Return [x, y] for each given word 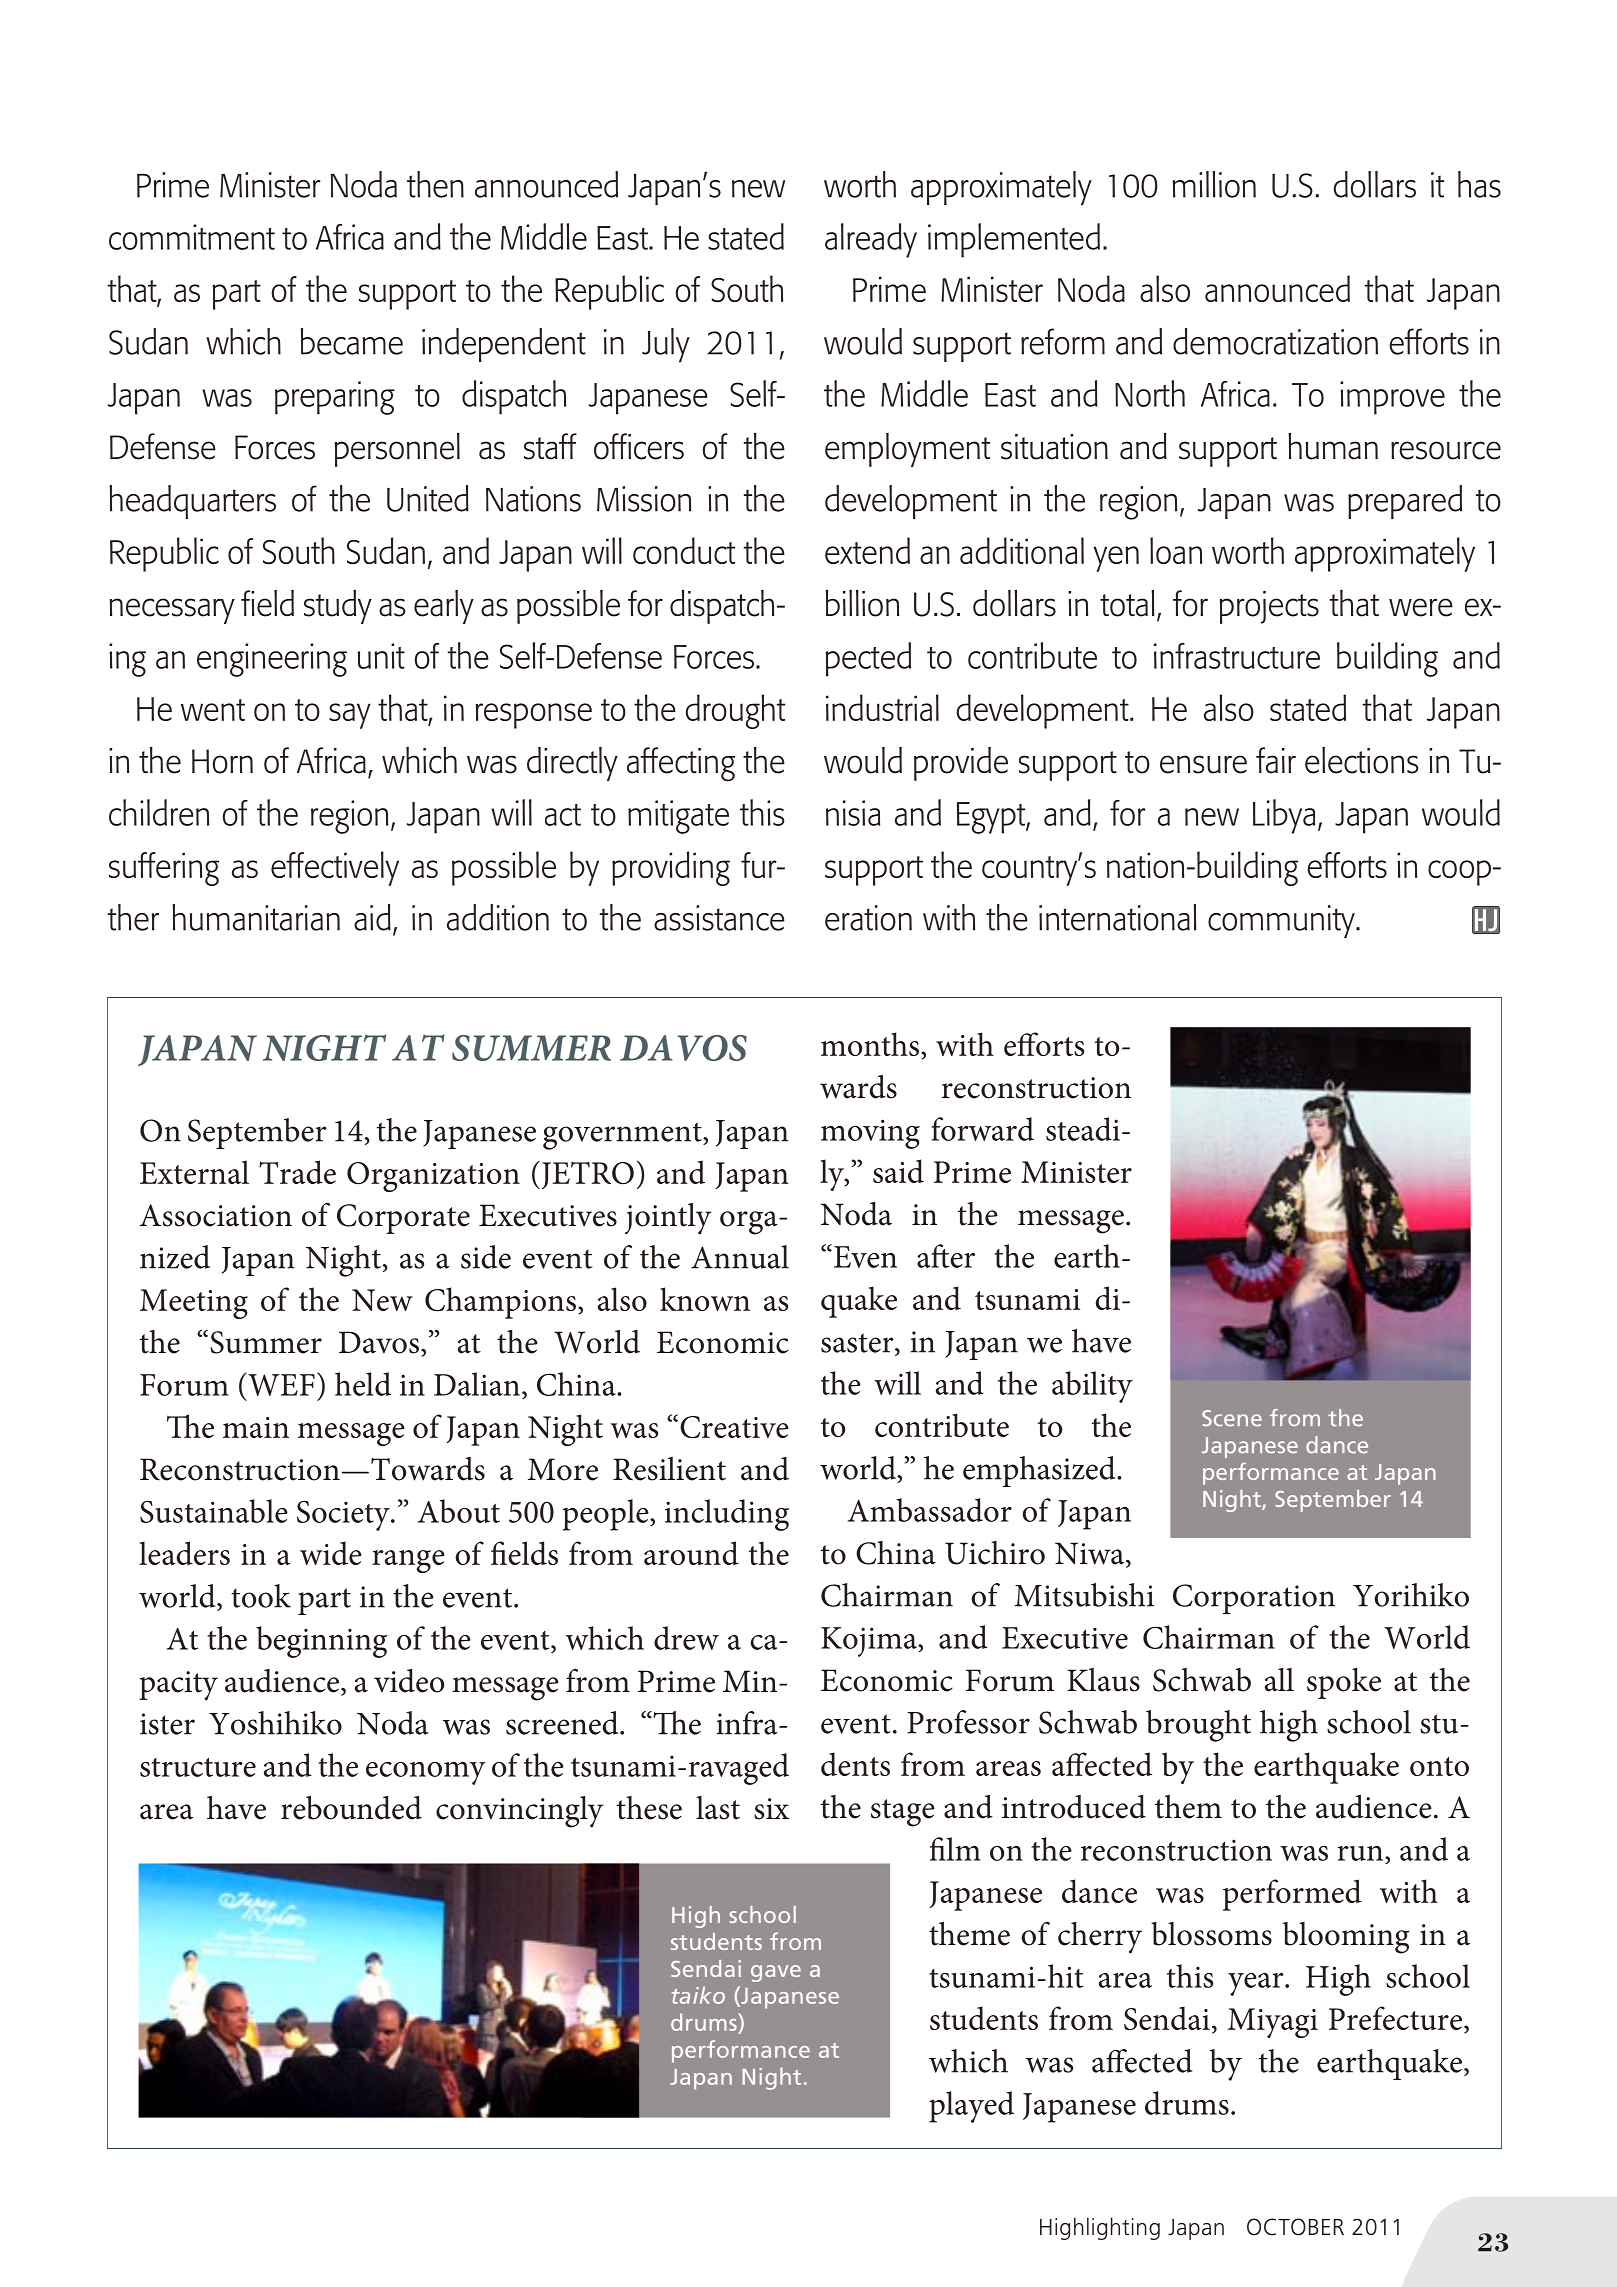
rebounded [351, 1808]
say [350, 716]
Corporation [1254, 1599]
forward [982, 1129]
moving [870, 1134]
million [1214, 184]
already [871, 240]
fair [1276, 760]
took [261, 1596]
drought [735, 711]
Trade [297, 1172]
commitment [192, 237]
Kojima [870, 1642]
